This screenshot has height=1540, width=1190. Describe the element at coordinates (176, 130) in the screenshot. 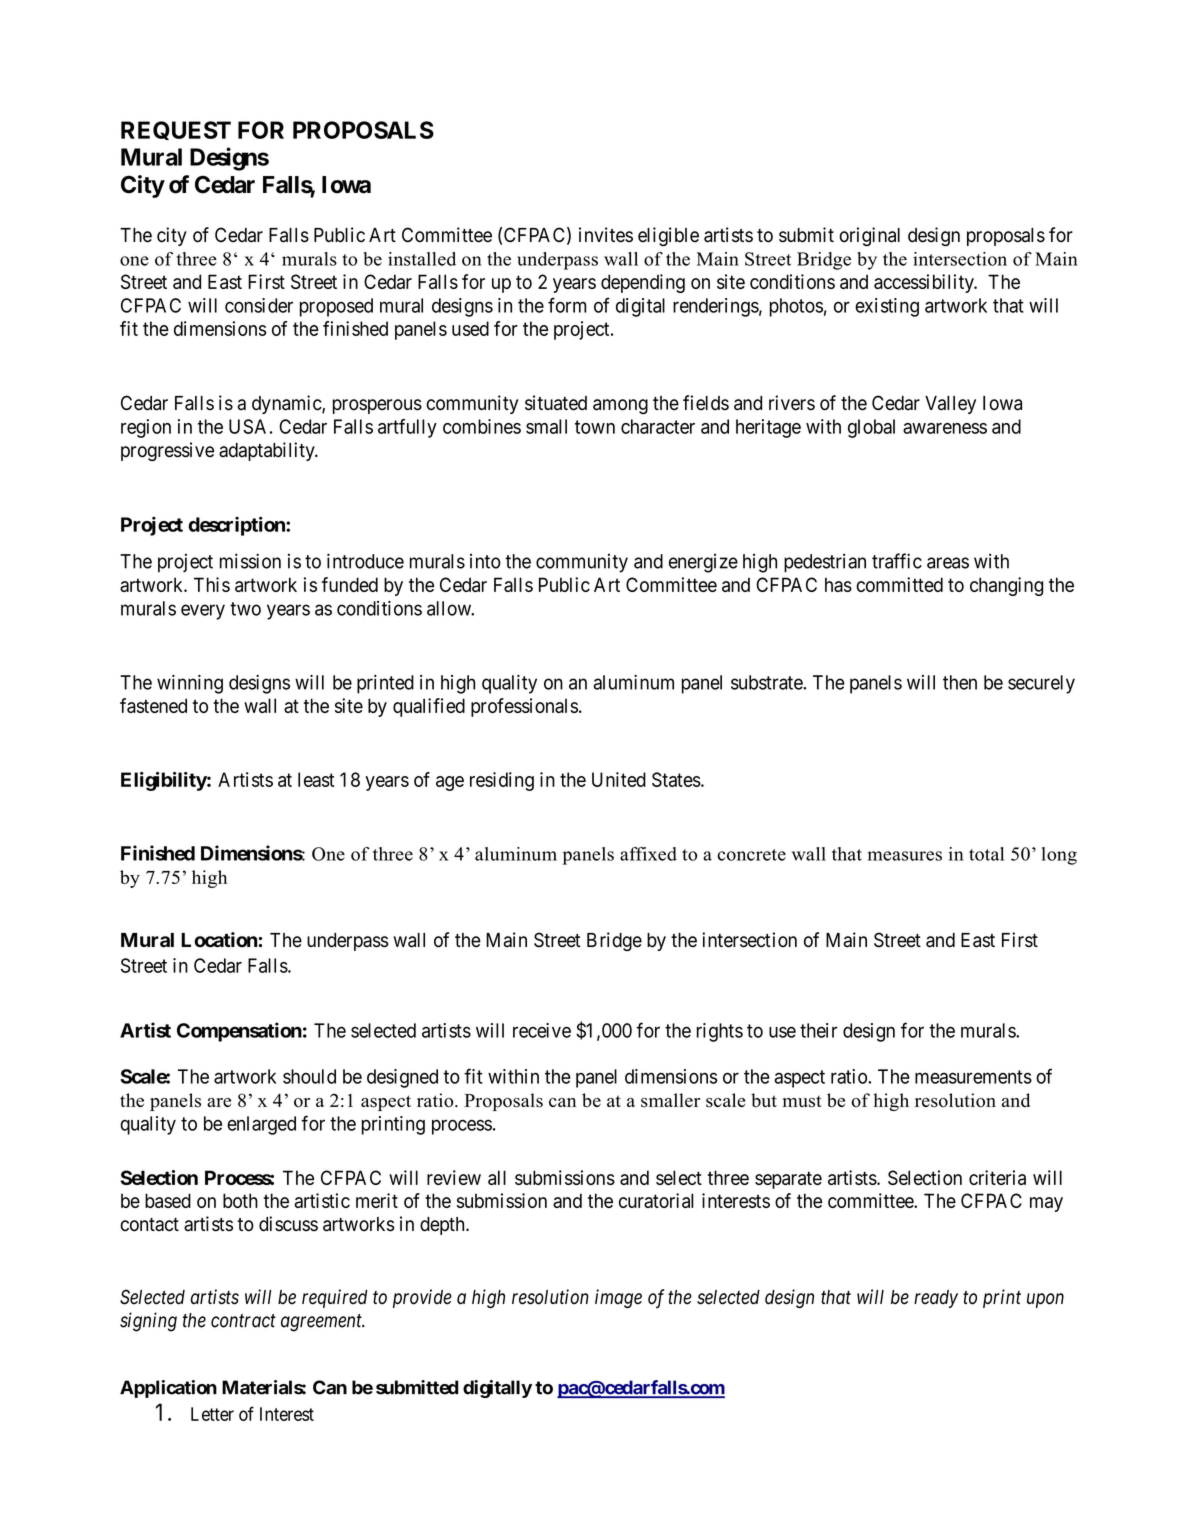

I see `REQUEST` at that location.
